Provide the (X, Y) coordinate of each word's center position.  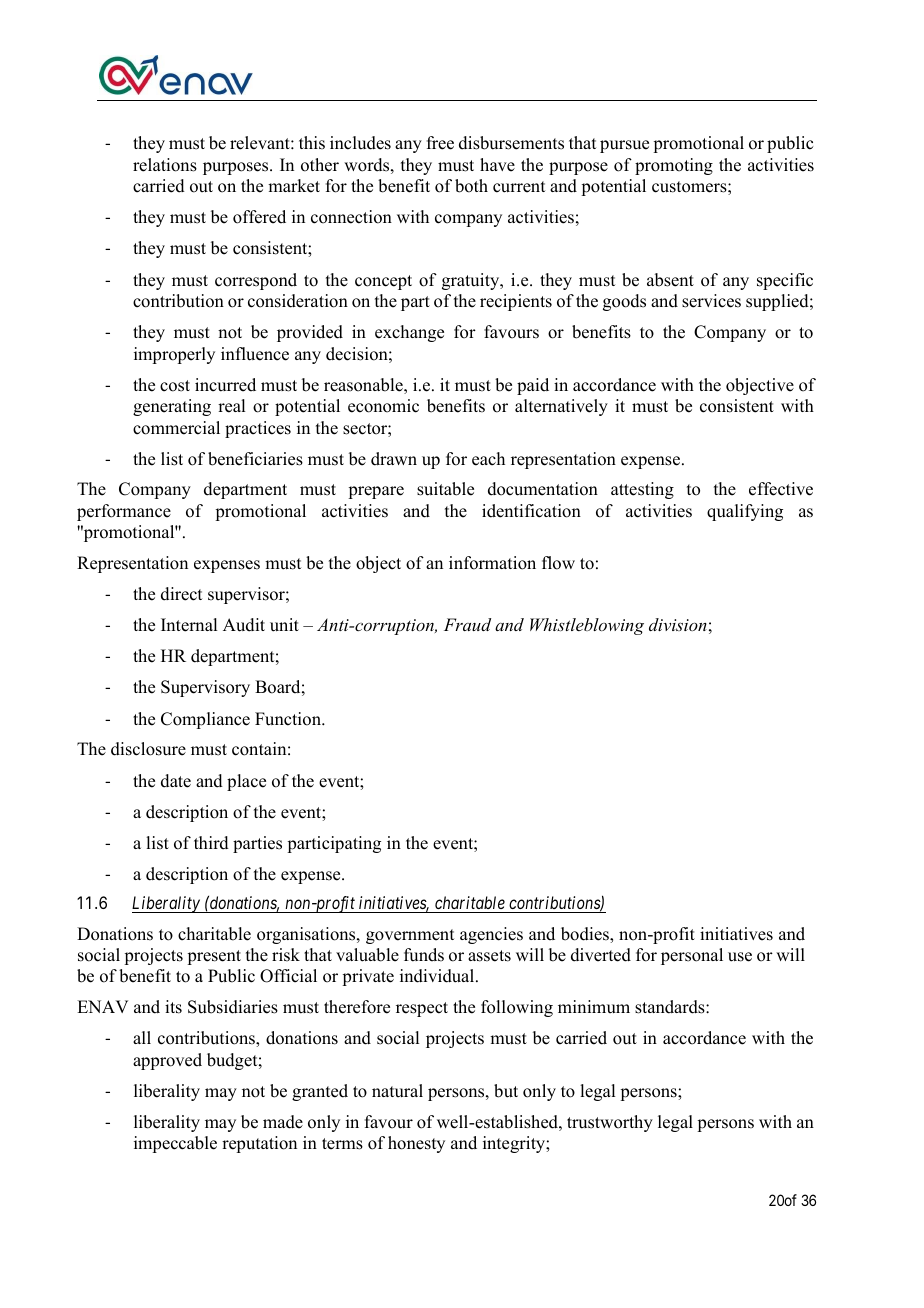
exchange (409, 333)
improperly (174, 355)
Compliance (205, 720)
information (492, 563)
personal (692, 956)
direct (181, 594)
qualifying (745, 512)
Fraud (467, 624)
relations (165, 165)
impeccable (175, 1144)
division (678, 624)
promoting (674, 166)
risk (286, 955)
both (471, 186)
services (711, 301)
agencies (491, 935)
